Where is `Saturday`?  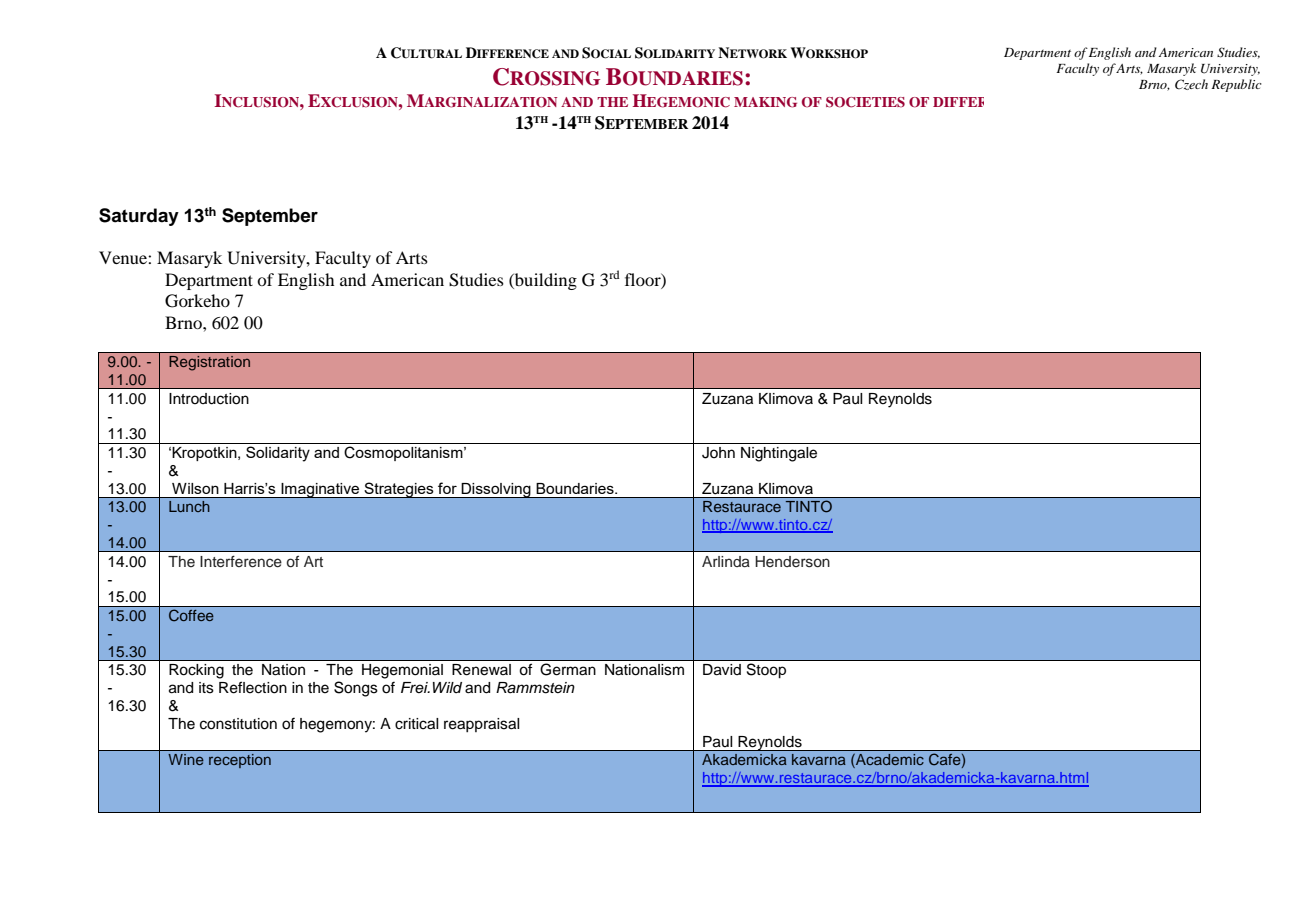
Saturday is located at coordinates (139, 217).
